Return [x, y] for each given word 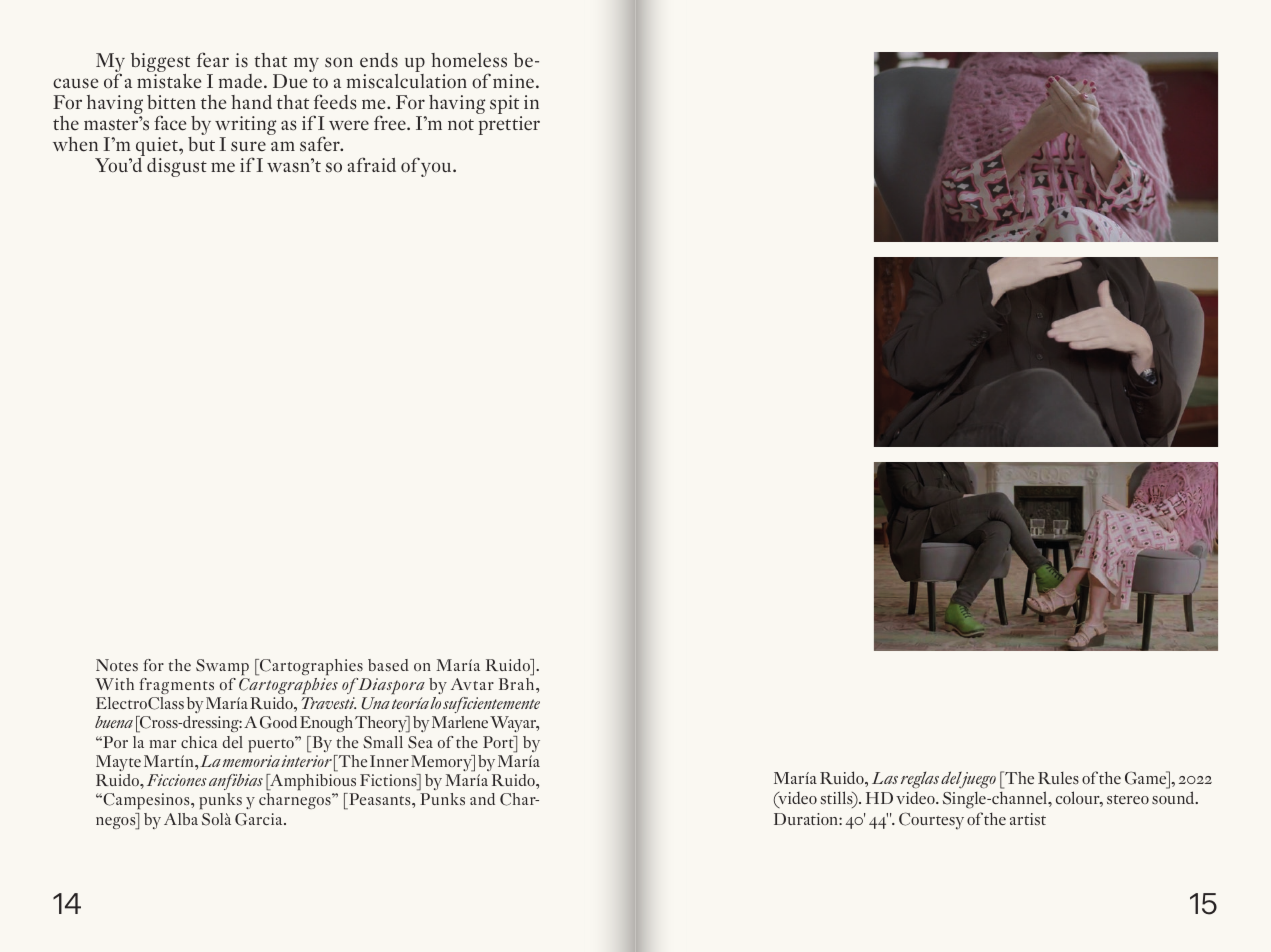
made [240, 81]
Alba [181, 819]
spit [506, 106]
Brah [518, 684]
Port [499, 742]
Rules [1058, 778]
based [388, 665]
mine [515, 81]
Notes [117, 665]
